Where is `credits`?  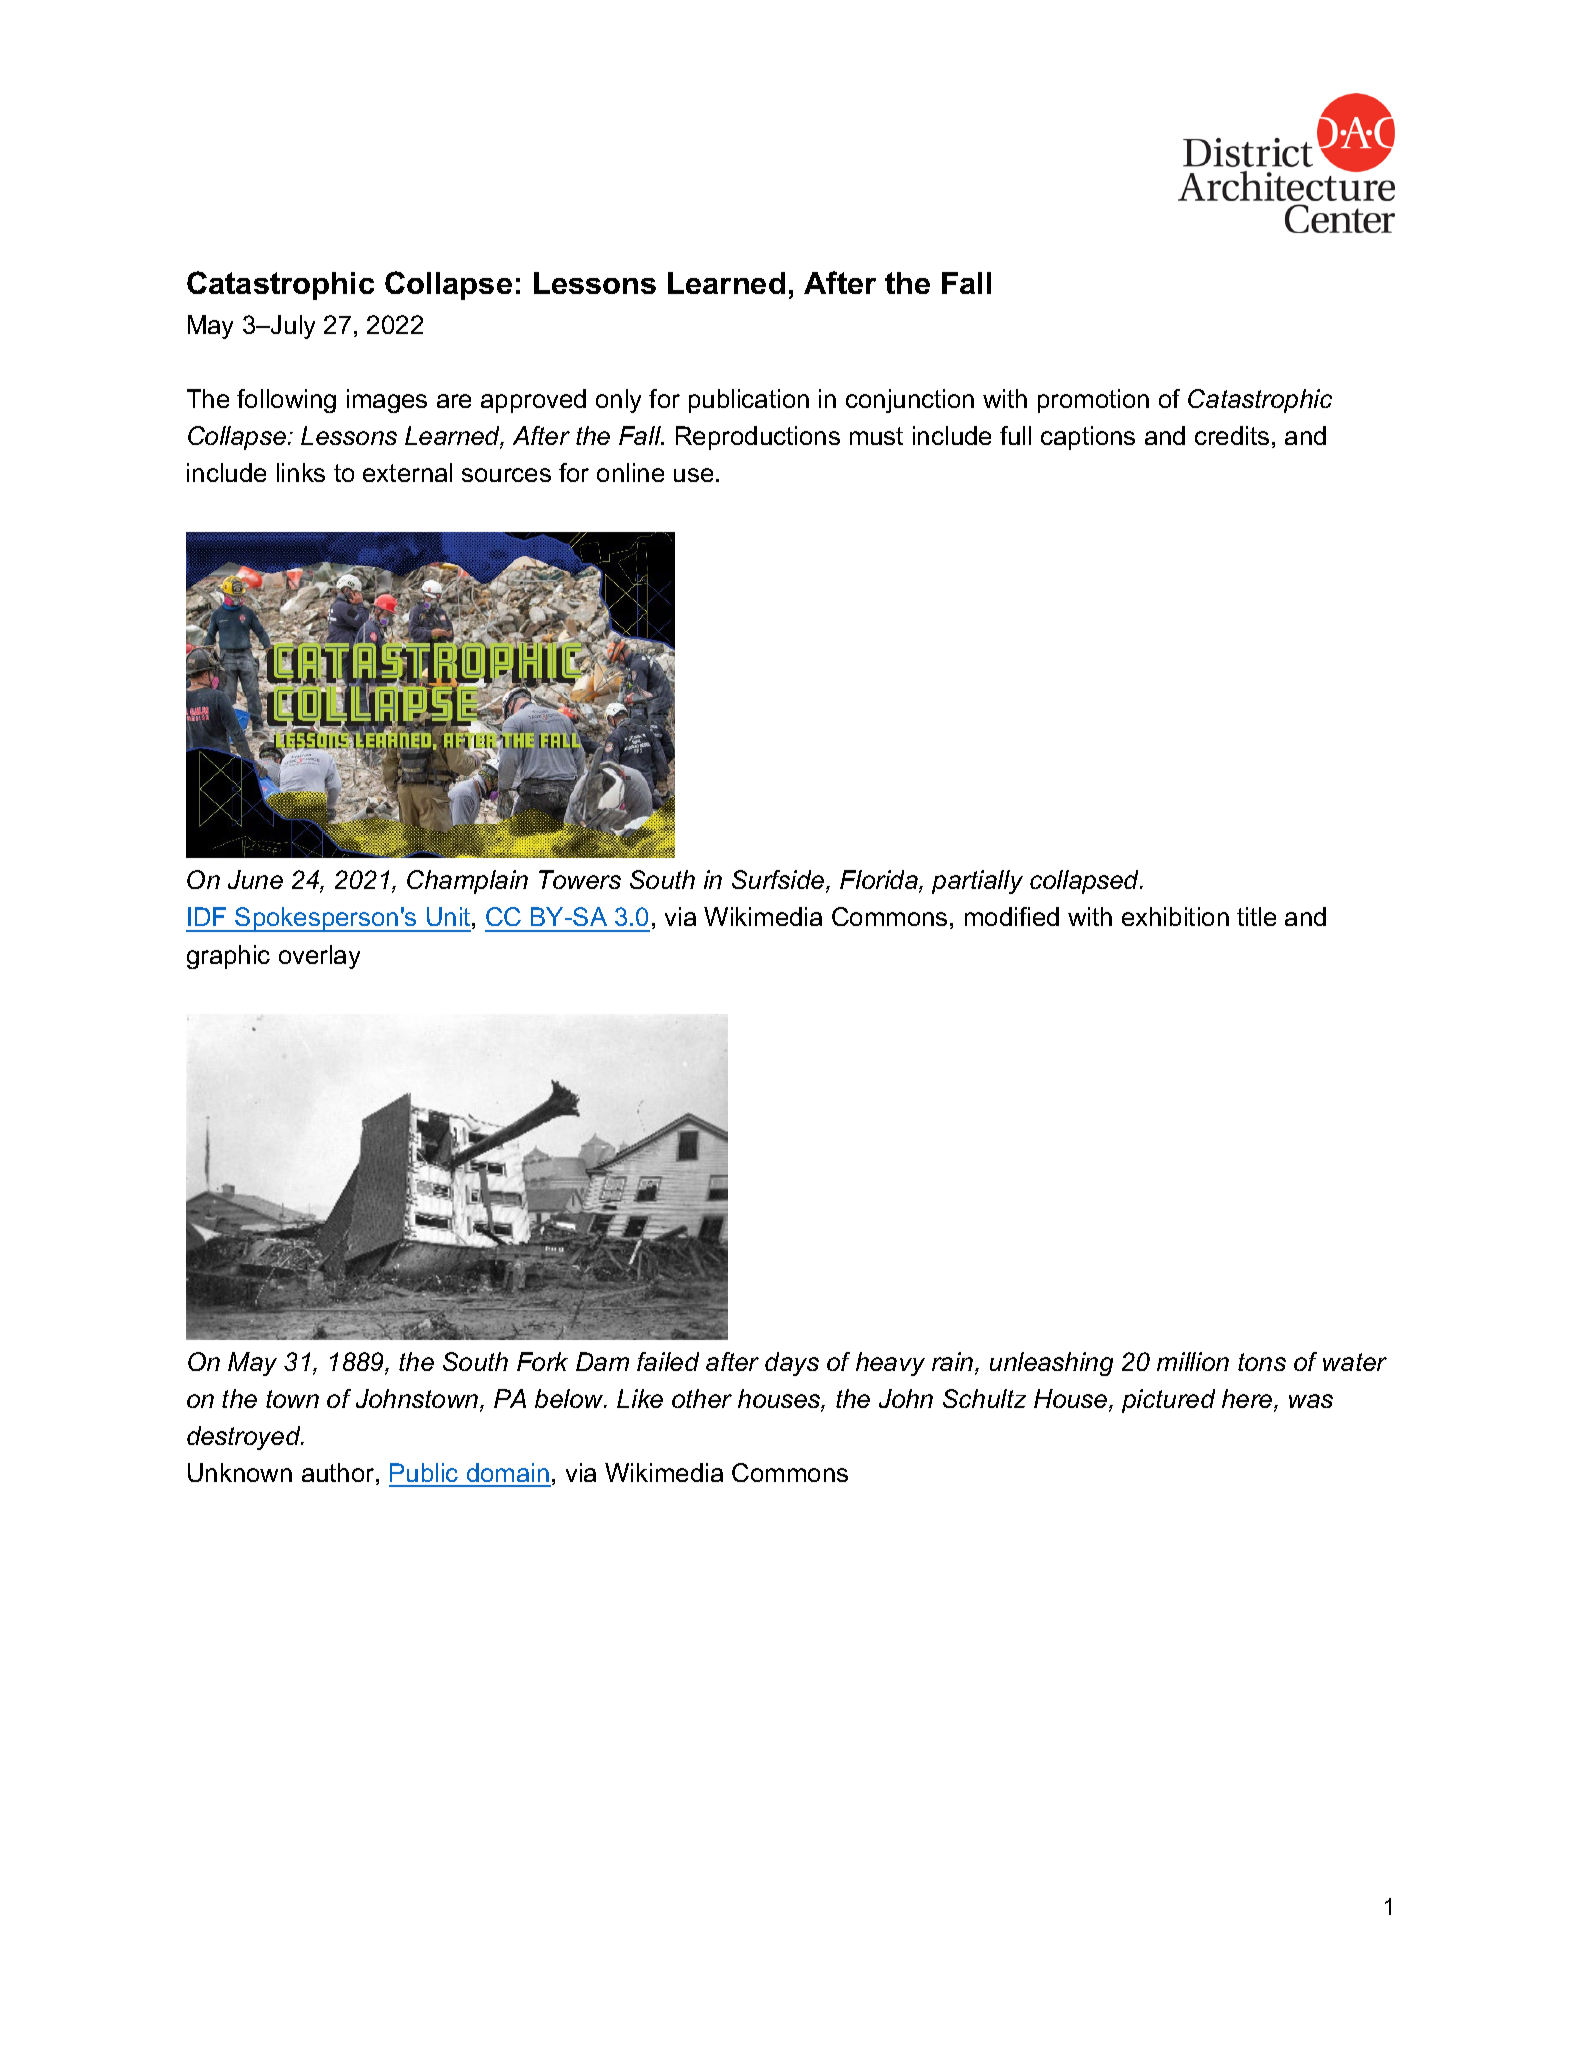
credits is located at coordinates (1232, 435).
